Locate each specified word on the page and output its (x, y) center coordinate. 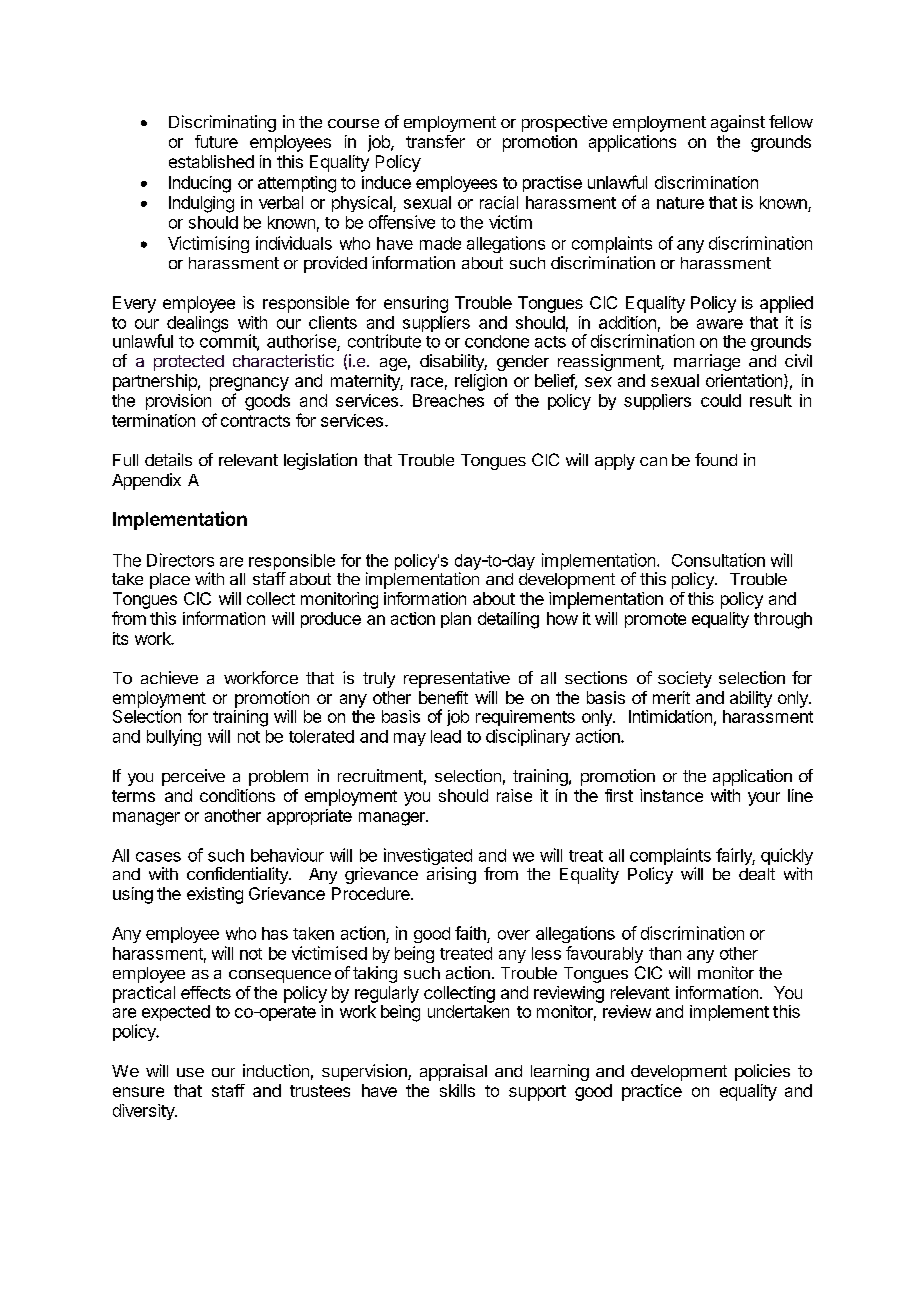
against (738, 123)
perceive (193, 777)
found (716, 459)
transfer (435, 141)
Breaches (448, 400)
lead (446, 736)
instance (671, 795)
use (190, 1072)
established (211, 161)
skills (457, 1090)
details (168, 459)
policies (762, 1072)
